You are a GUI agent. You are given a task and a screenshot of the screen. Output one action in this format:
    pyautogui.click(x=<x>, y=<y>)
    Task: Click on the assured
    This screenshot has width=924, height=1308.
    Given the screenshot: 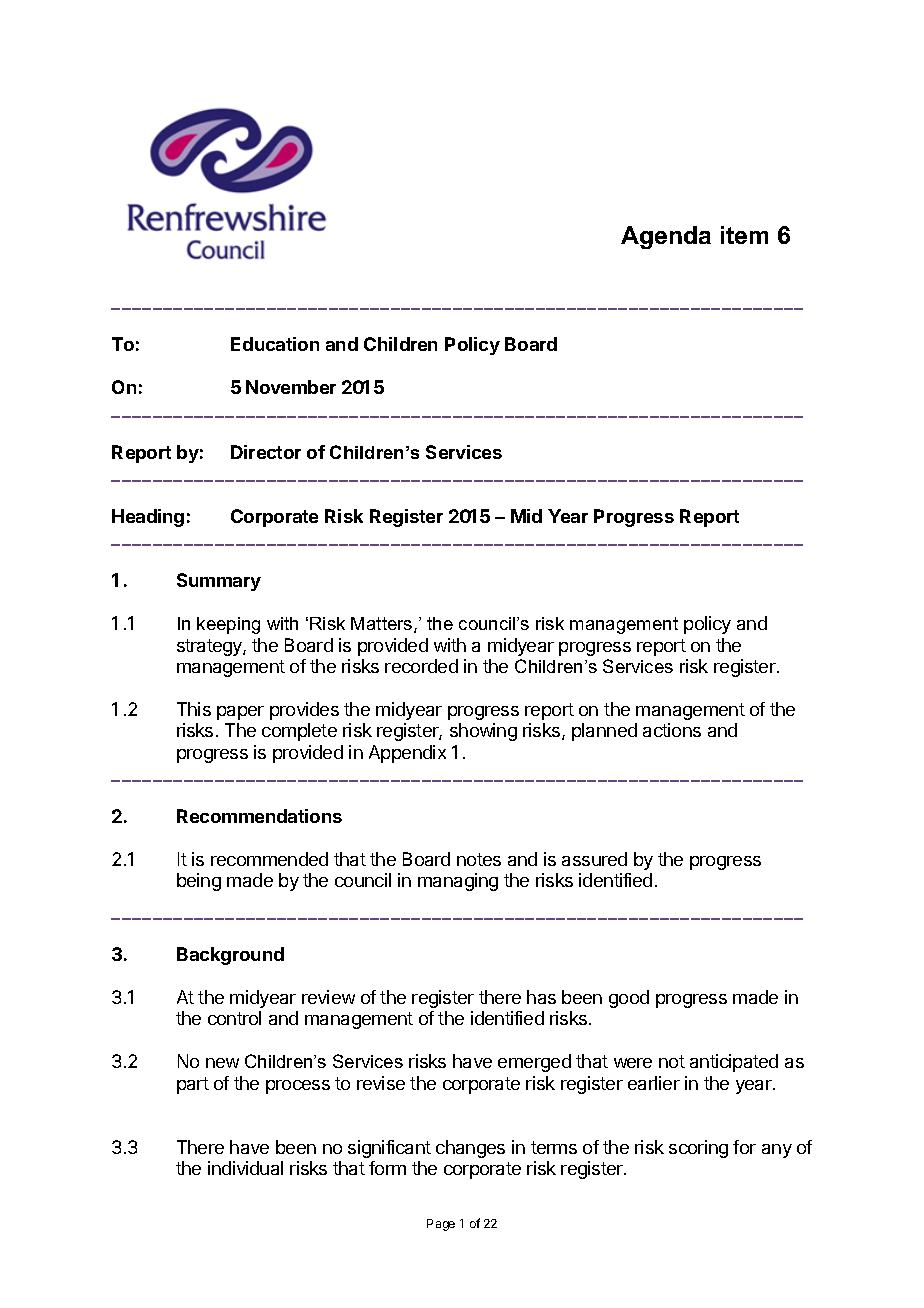 What is the action you would take?
    pyautogui.click(x=594, y=859)
